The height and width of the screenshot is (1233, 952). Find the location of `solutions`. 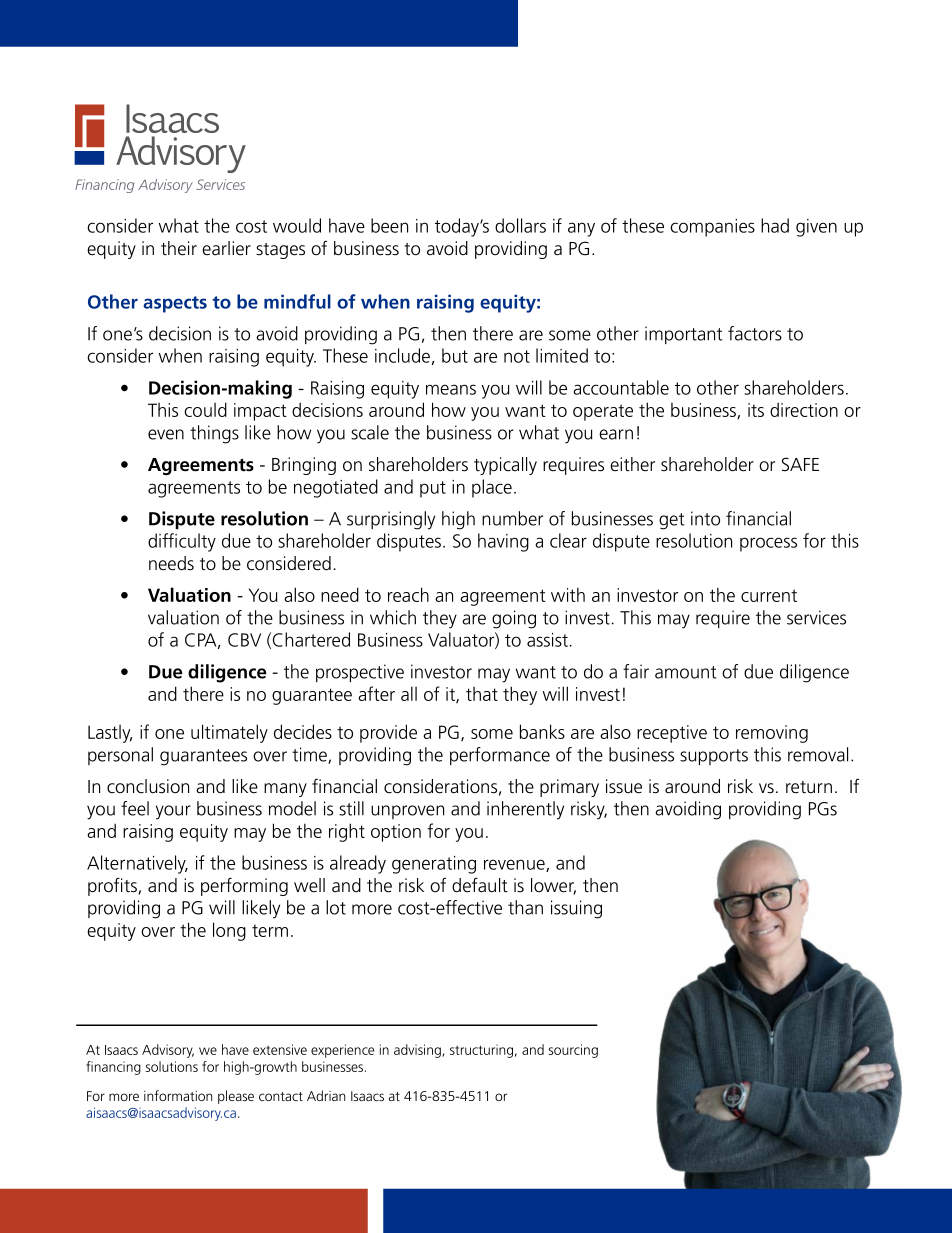

solutions is located at coordinates (172, 1066).
